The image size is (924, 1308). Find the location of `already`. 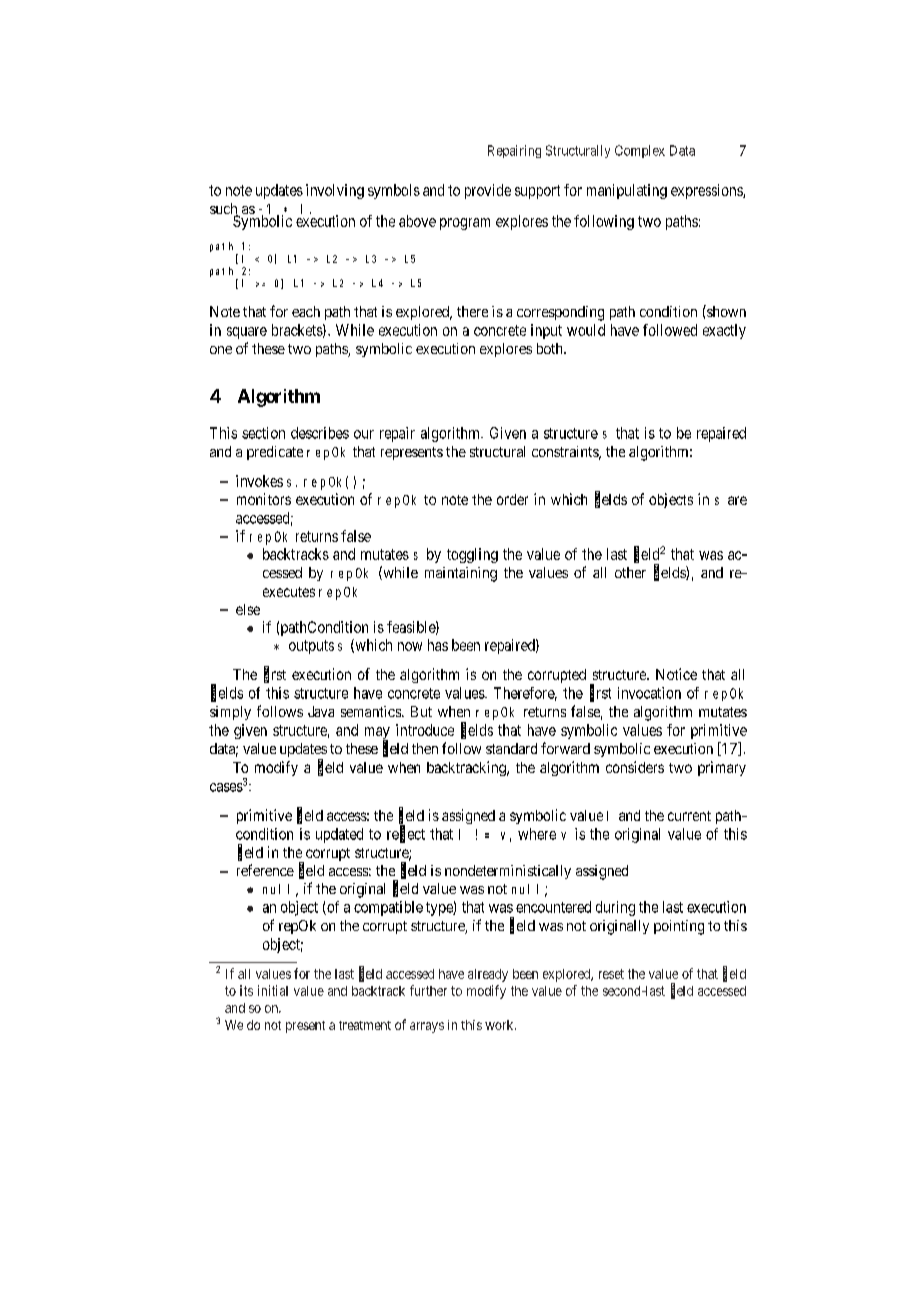

already is located at coordinates (488, 975).
